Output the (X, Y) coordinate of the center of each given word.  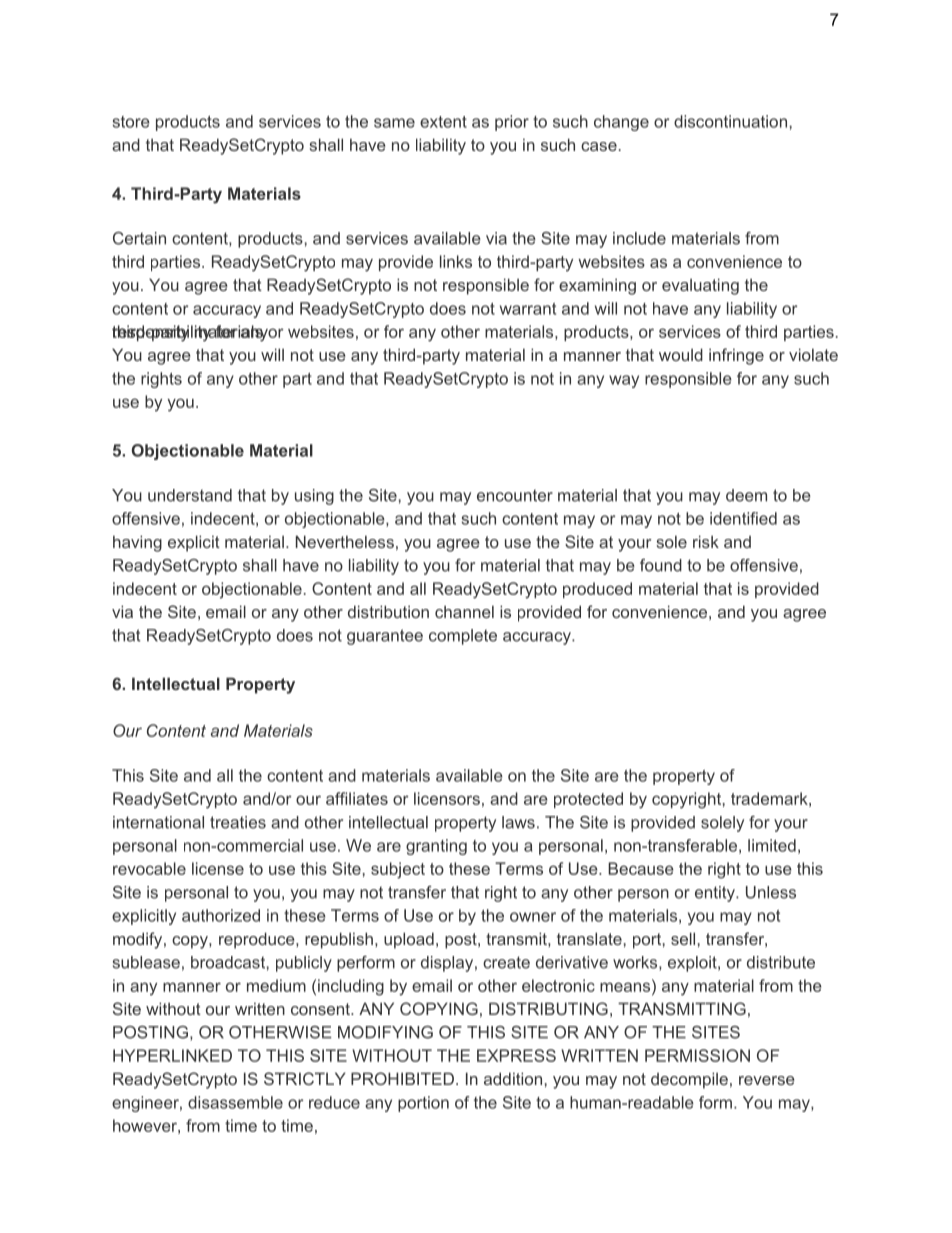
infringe (736, 356)
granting (436, 847)
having (137, 543)
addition (513, 1078)
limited (772, 845)
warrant (528, 309)
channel (464, 611)
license (218, 868)
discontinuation (730, 121)
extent (443, 122)
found (661, 565)
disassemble (235, 1102)
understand (190, 495)
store (131, 122)
